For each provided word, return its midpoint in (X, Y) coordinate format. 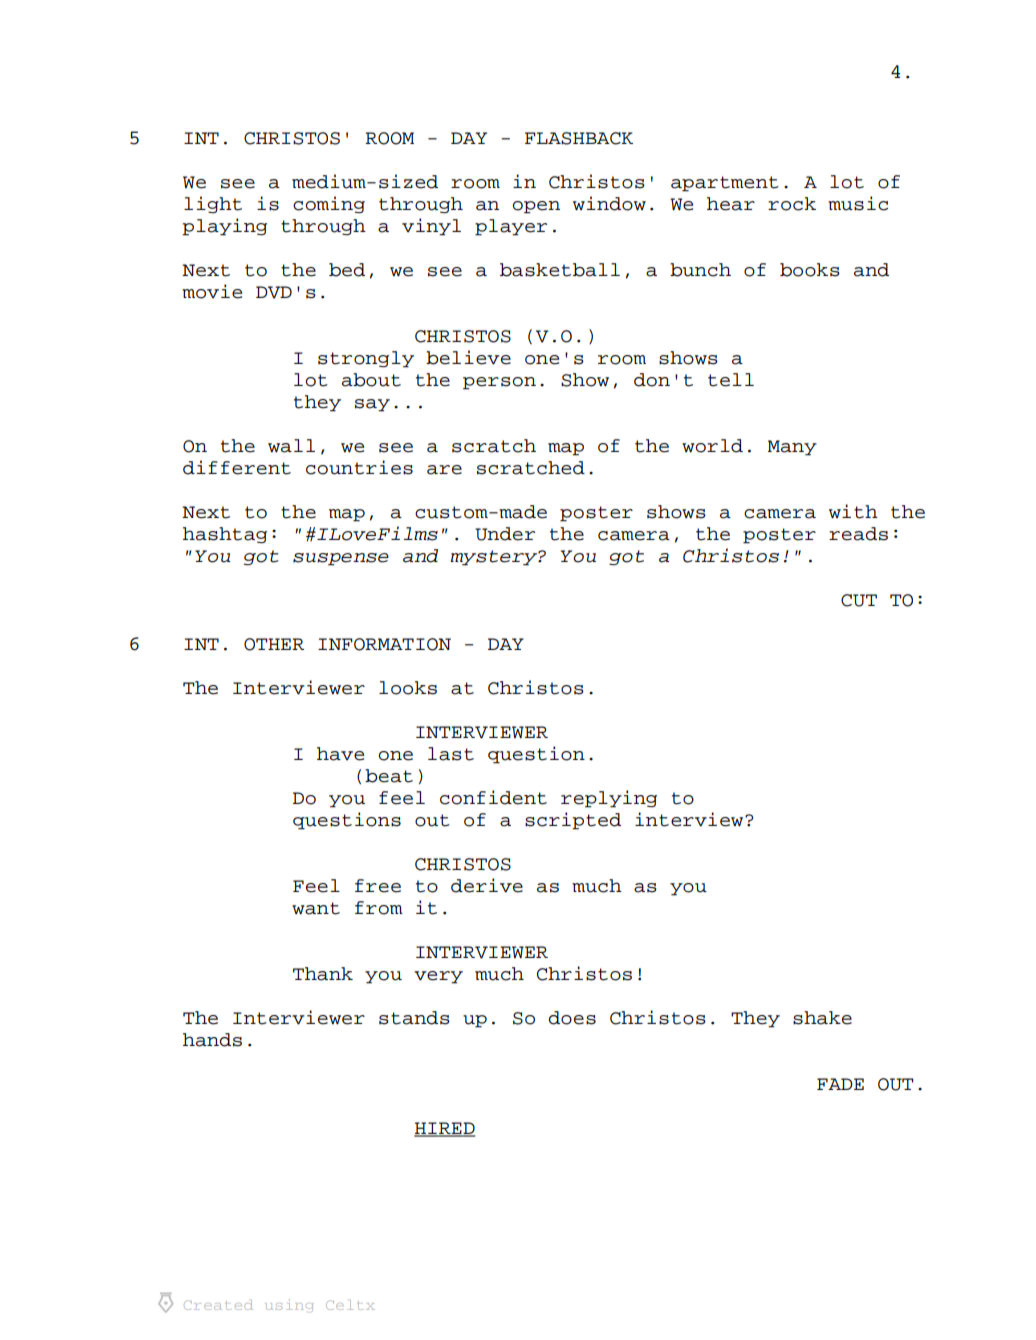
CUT (859, 600)
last (451, 754)
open (536, 207)
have (340, 754)
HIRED (444, 1129)
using (289, 1304)
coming (329, 205)
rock (792, 204)
